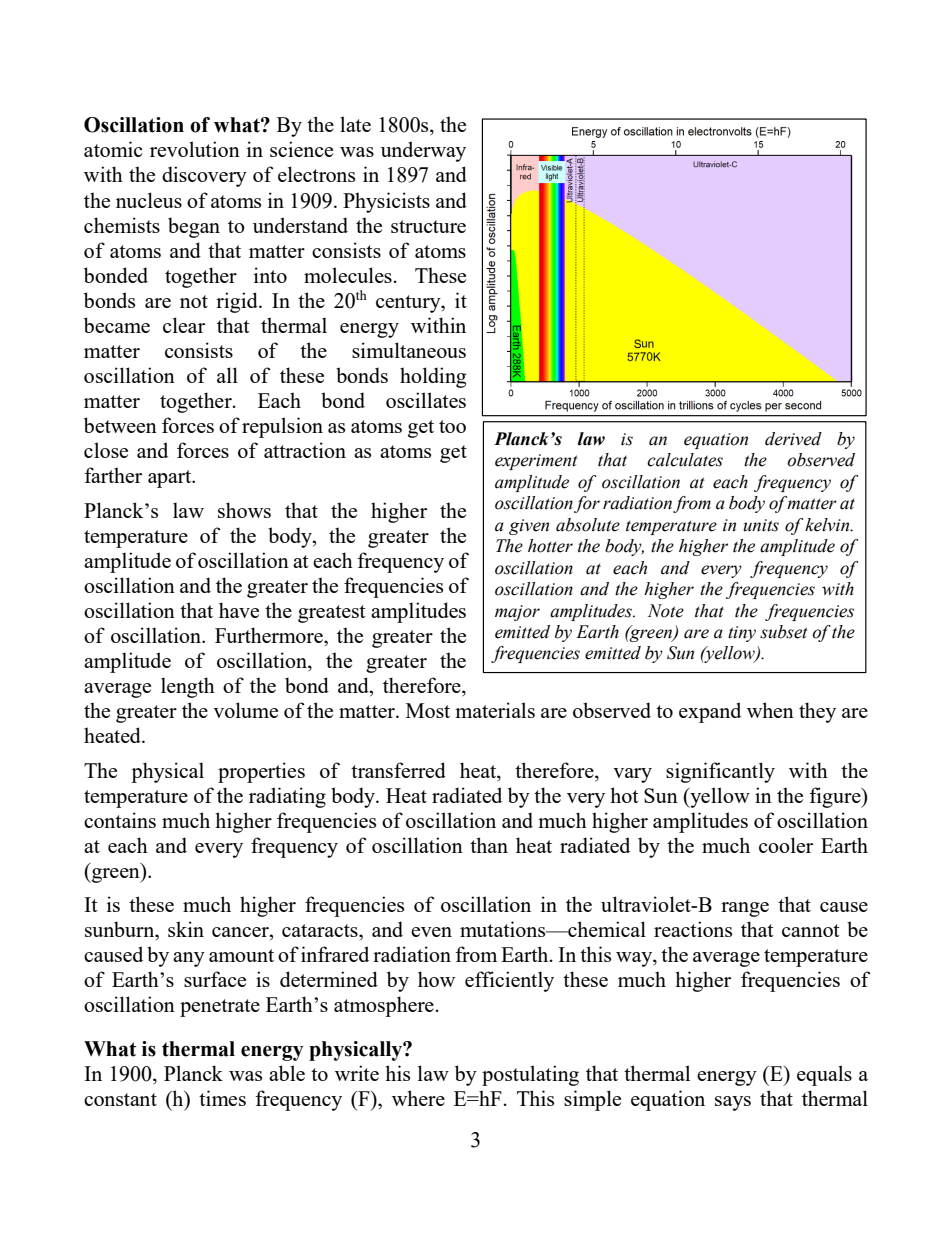  What do you see at coordinates (171, 479) in the image?
I see `apart` at bounding box center [171, 479].
